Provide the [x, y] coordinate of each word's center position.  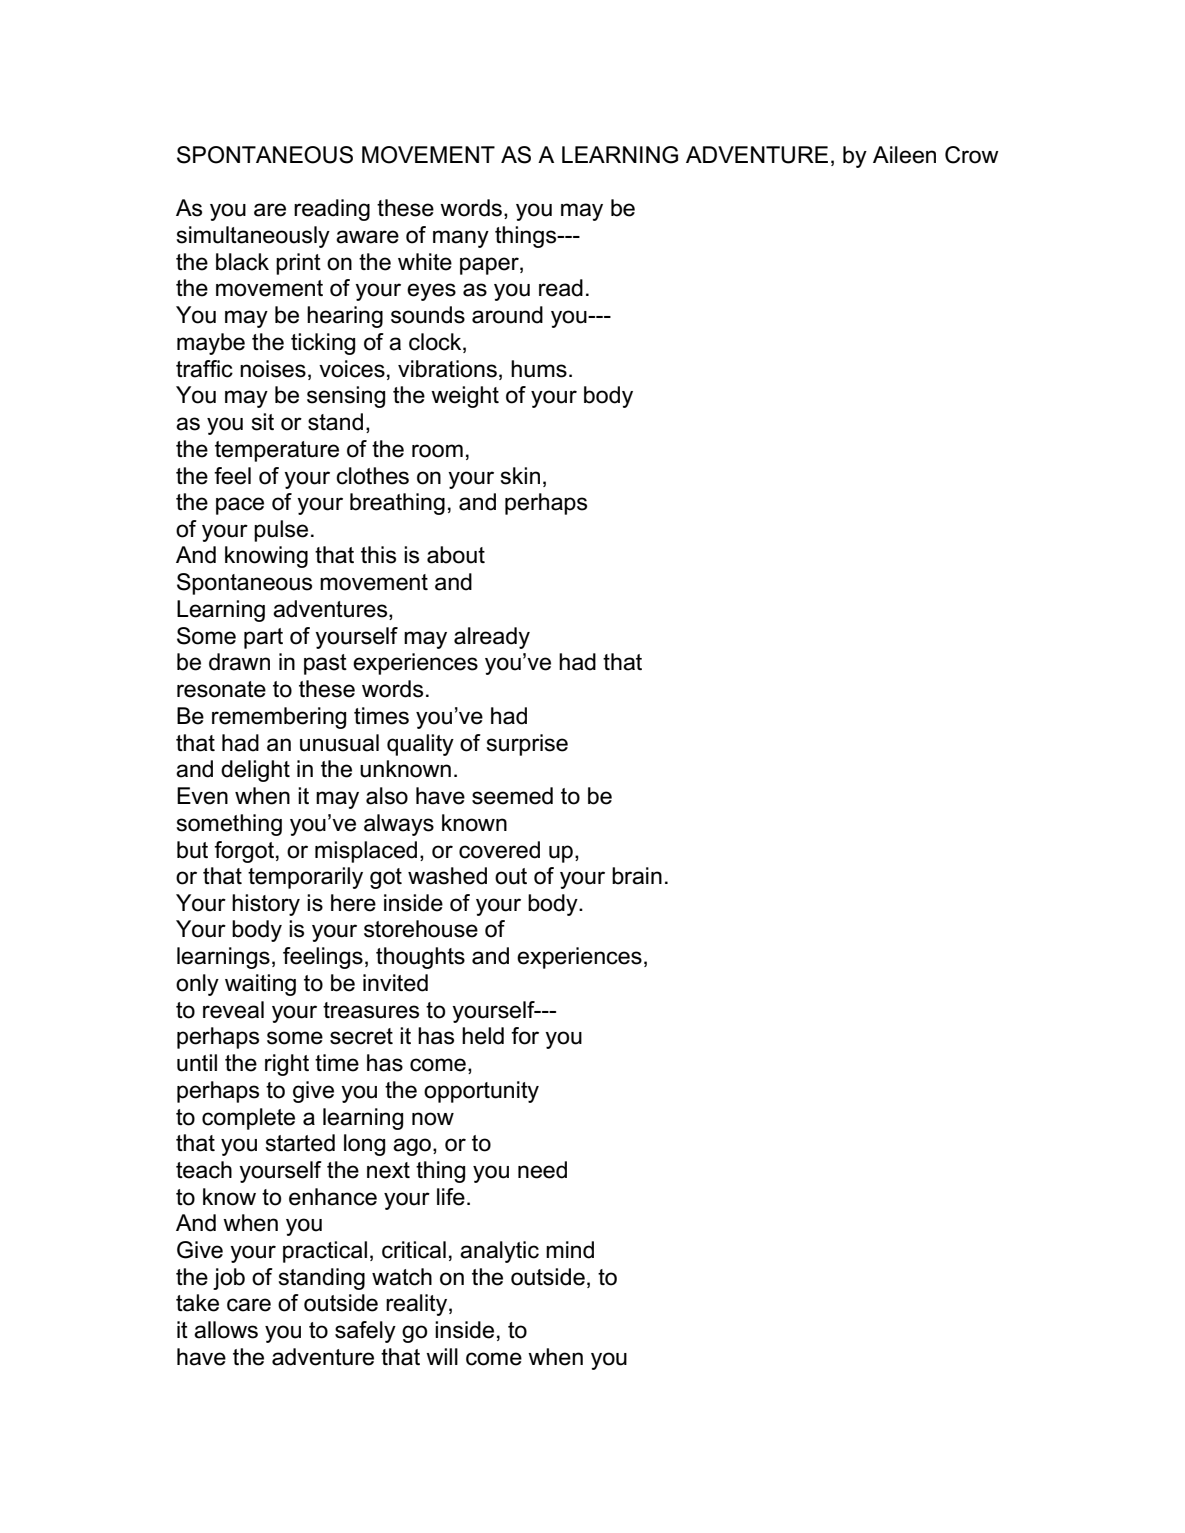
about [456, 555]
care [249, 1305]
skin [520, 476]
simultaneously [253, 237]
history [266, 905]
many [461, 239]
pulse [281, 531]
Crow [972, 155]
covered [499, 850]
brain [637, 876]
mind [570, 1250]
